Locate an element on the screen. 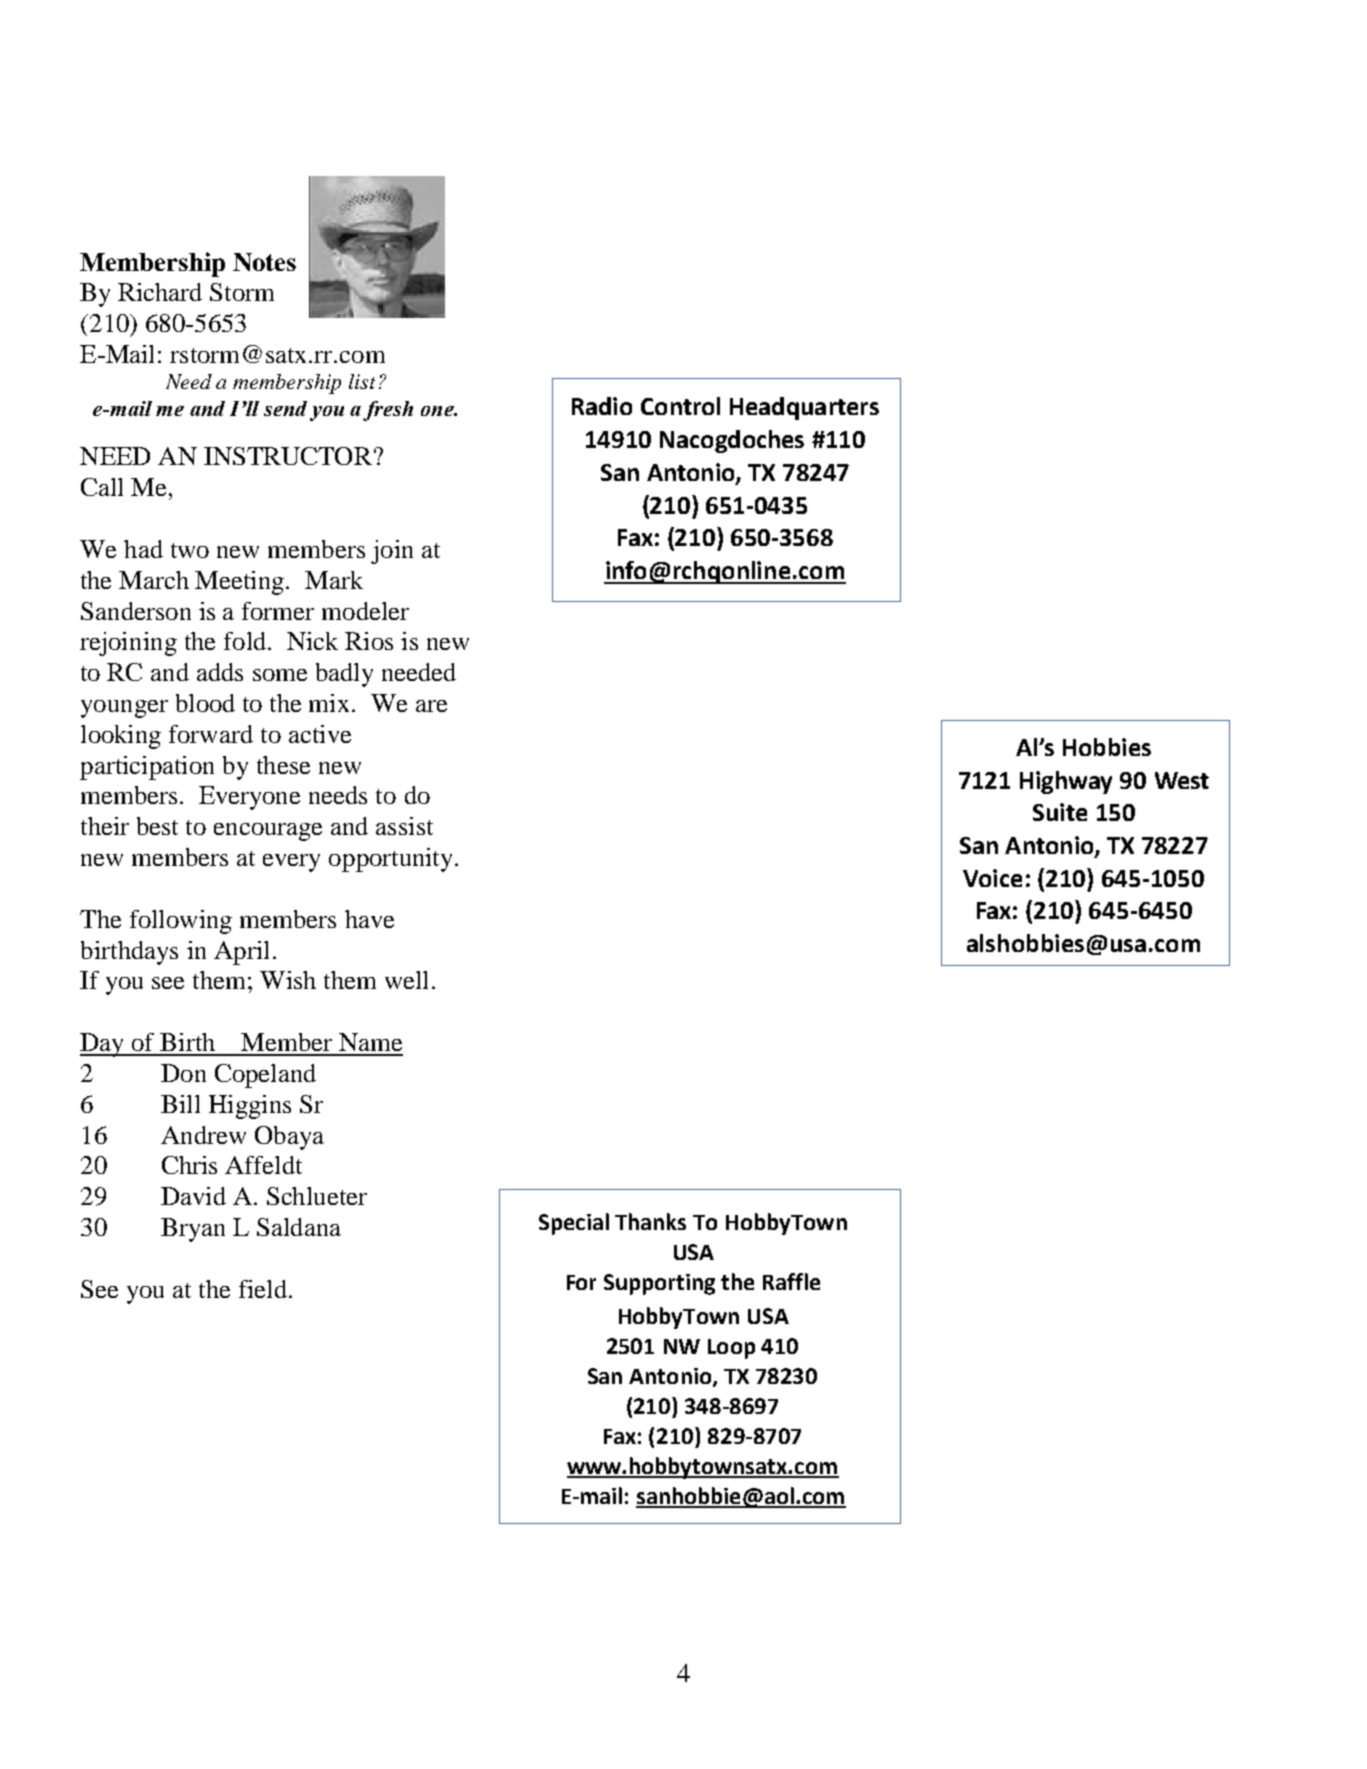  Suite is located at coordinates (1060, 812).
